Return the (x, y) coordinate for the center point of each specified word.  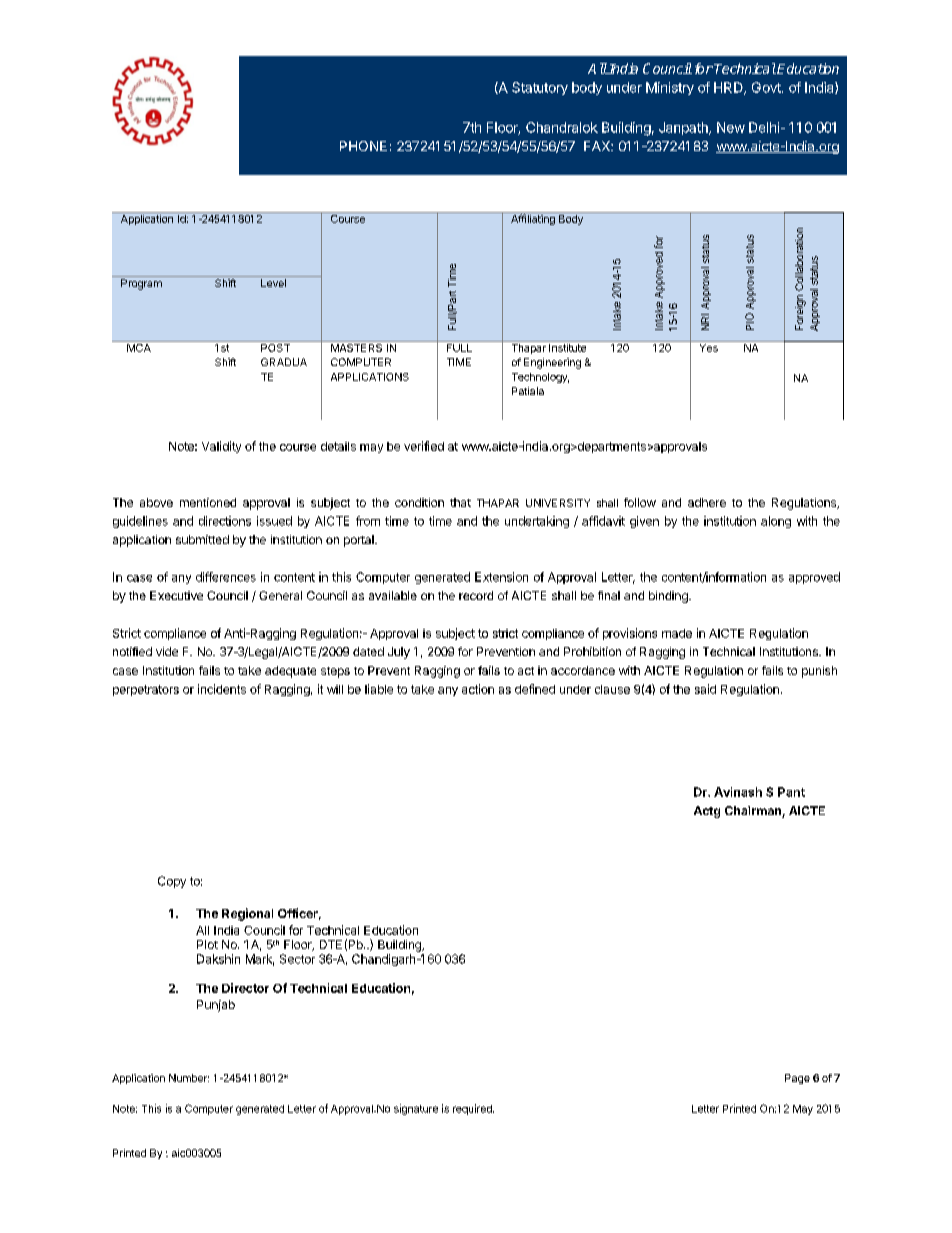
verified (424, 446)
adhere (707, 502)
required (473, 1109)
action (478, 689)
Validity (221, 447)
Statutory (540, 88)
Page (797, 1079)
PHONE (363, 146)
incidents (222, 689)
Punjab (216, 1006)
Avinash (738, 792)
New (731, 127)
